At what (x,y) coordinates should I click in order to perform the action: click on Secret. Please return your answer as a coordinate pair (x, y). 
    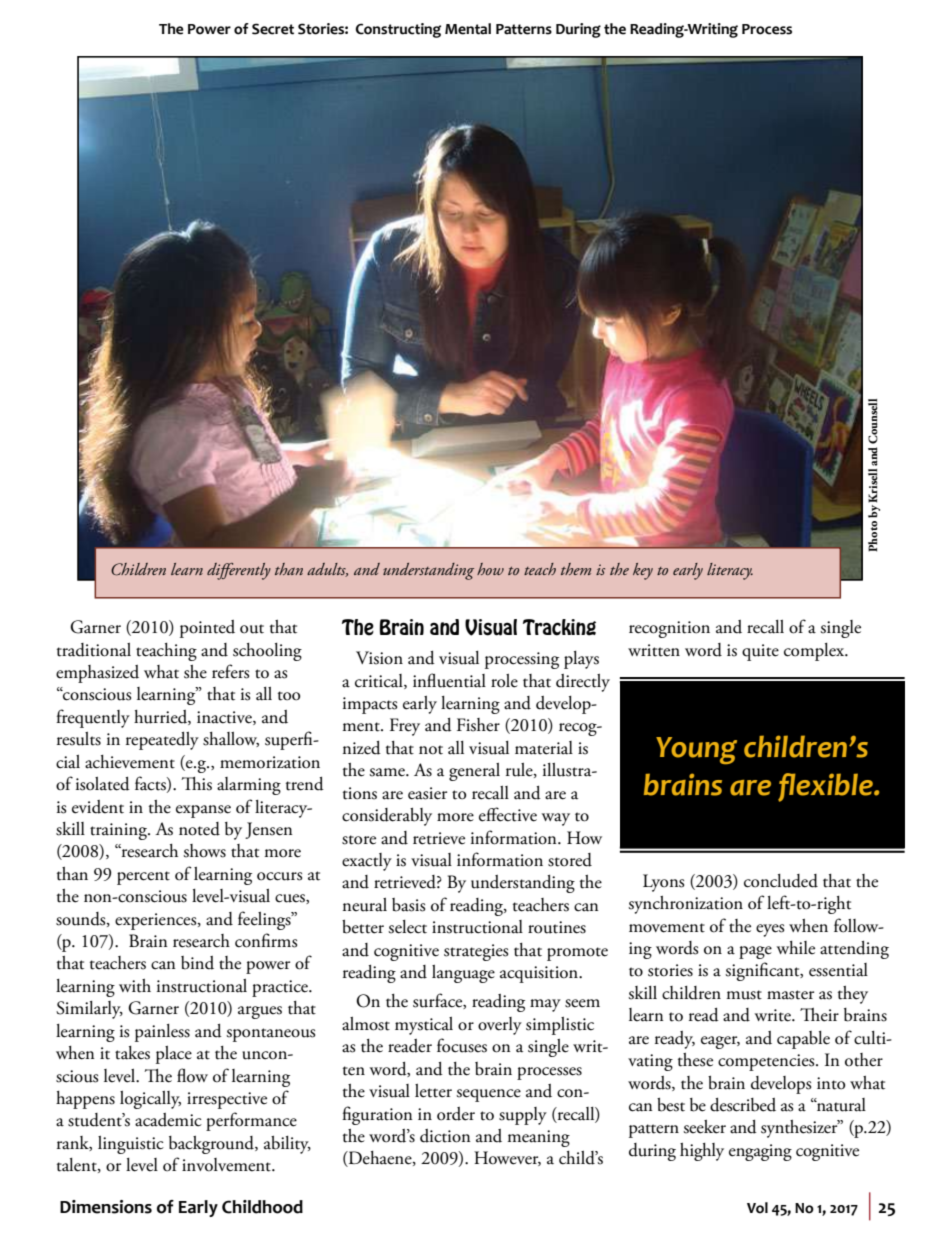
    Looking at the image, I should click on (273, 29).
